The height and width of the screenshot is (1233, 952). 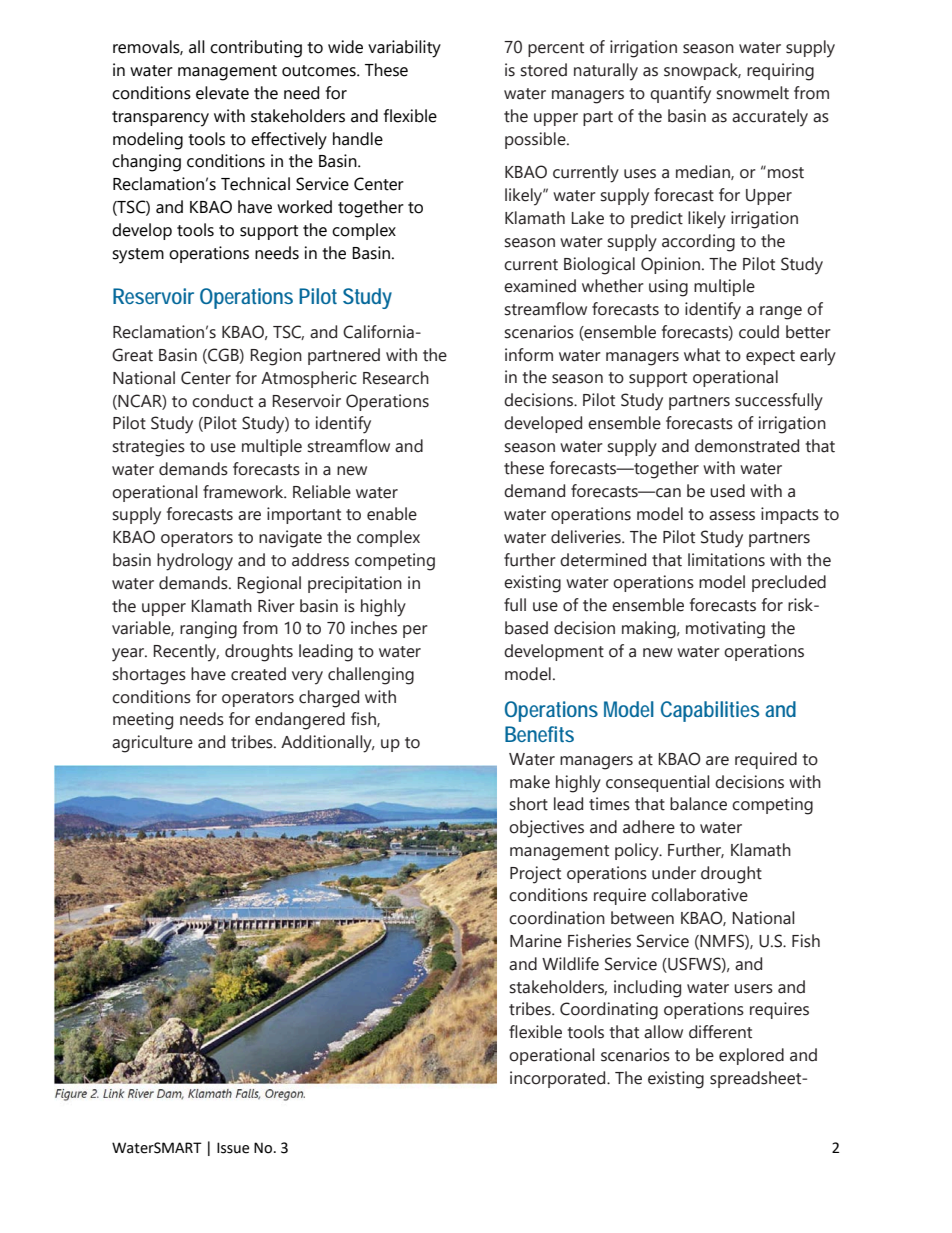 I want to click on inches, so click(x=374, y=628).
